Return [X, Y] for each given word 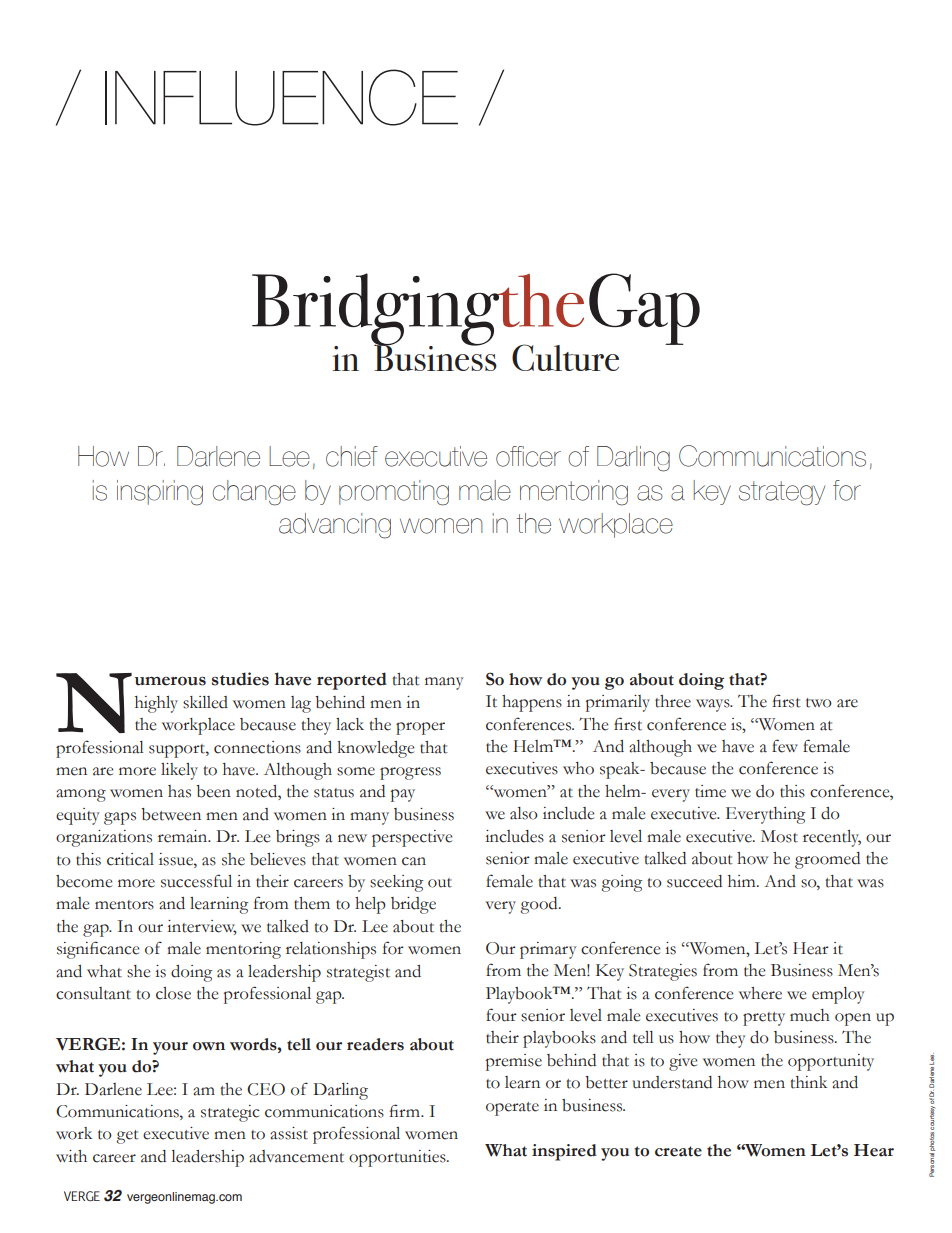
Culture [565, 357]
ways [714, 705]
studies [240, 679]
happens [532, 703]
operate [512, 1109]
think [808, 1082]
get [127, 1137]
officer [528, 456]
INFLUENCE [281, 97]
